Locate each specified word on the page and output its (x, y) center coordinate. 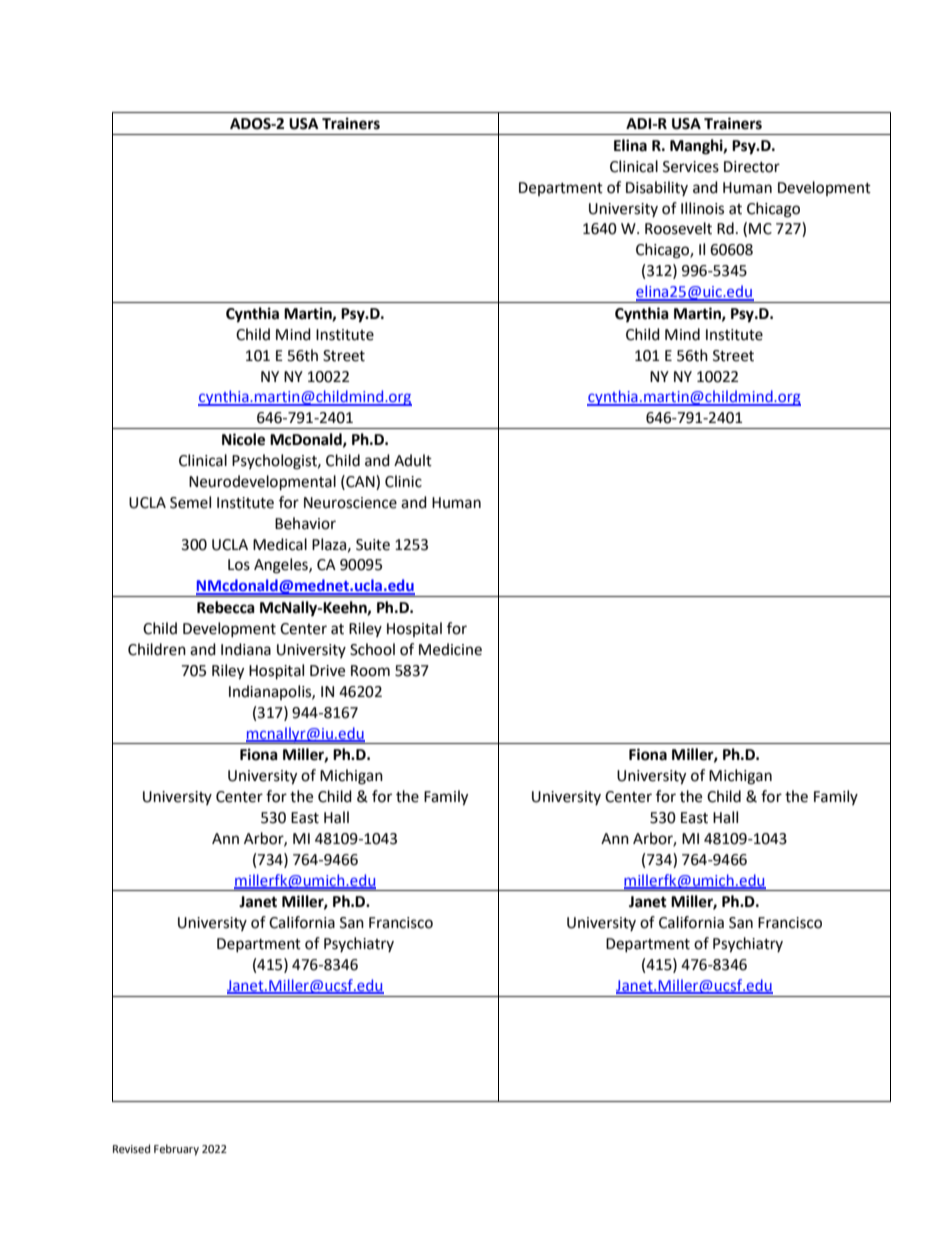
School (372, 649)
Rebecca (226, 607)
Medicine (450, 649)
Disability (657, 188)
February (176, 1150)
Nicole (243, 439)
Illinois (702, 208)
